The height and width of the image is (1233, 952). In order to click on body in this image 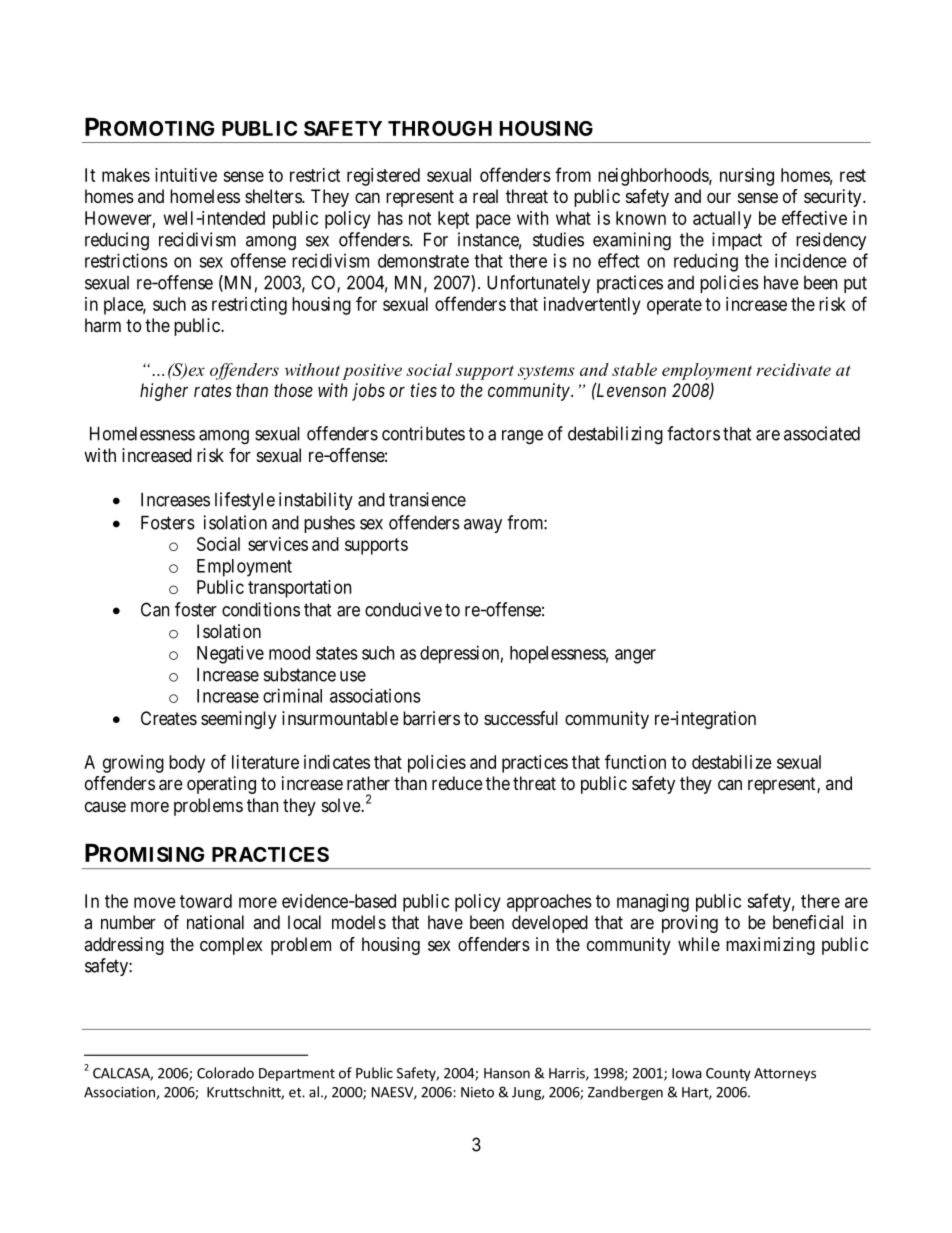, I will do `click(187, 764)`.
